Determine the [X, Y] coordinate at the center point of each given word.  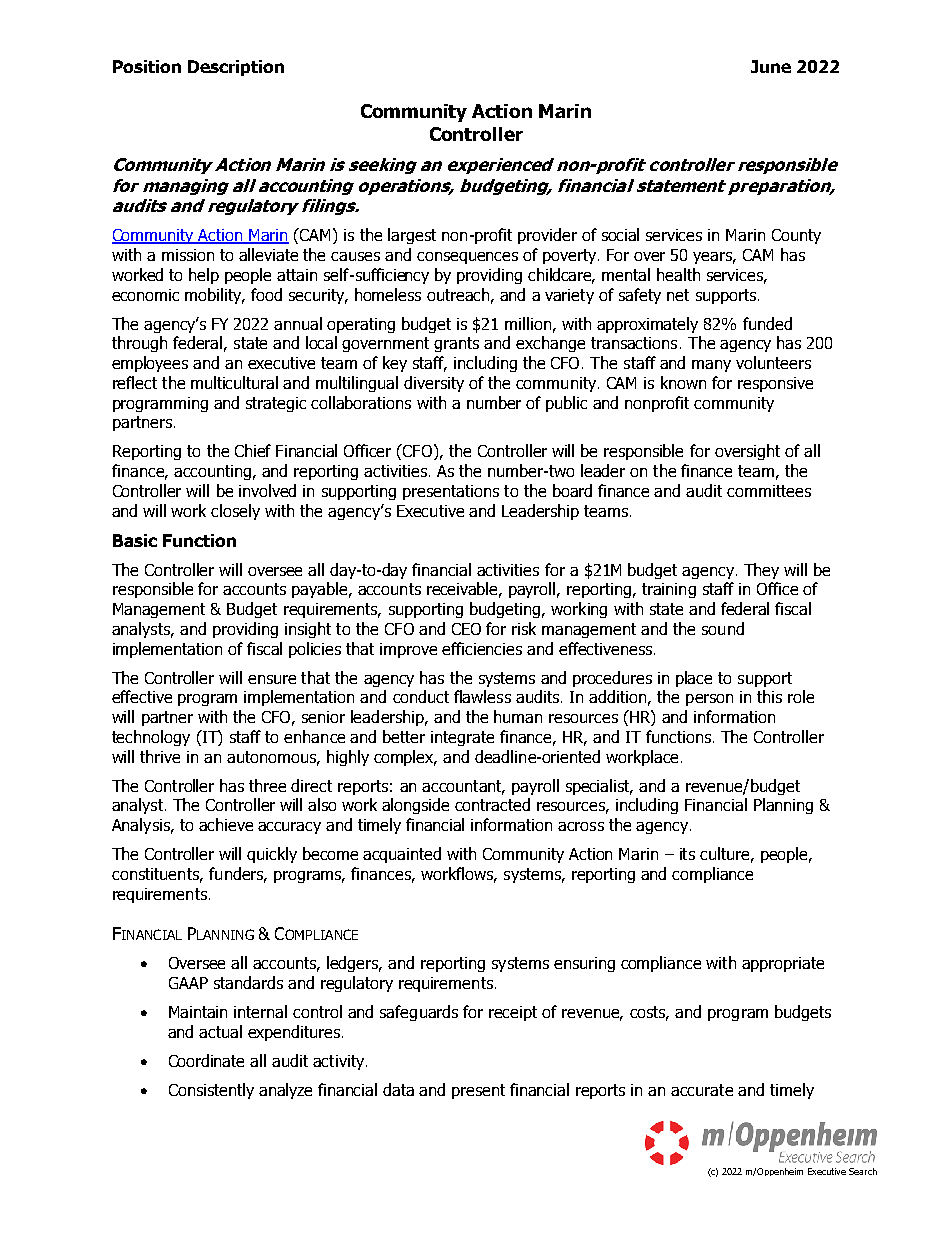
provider [547, 236]
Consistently [211, 1091]
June [771, 66]
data [398, 1089]
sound [723, 628]
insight [308, 630]
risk [524, 628]
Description [236, 68]
